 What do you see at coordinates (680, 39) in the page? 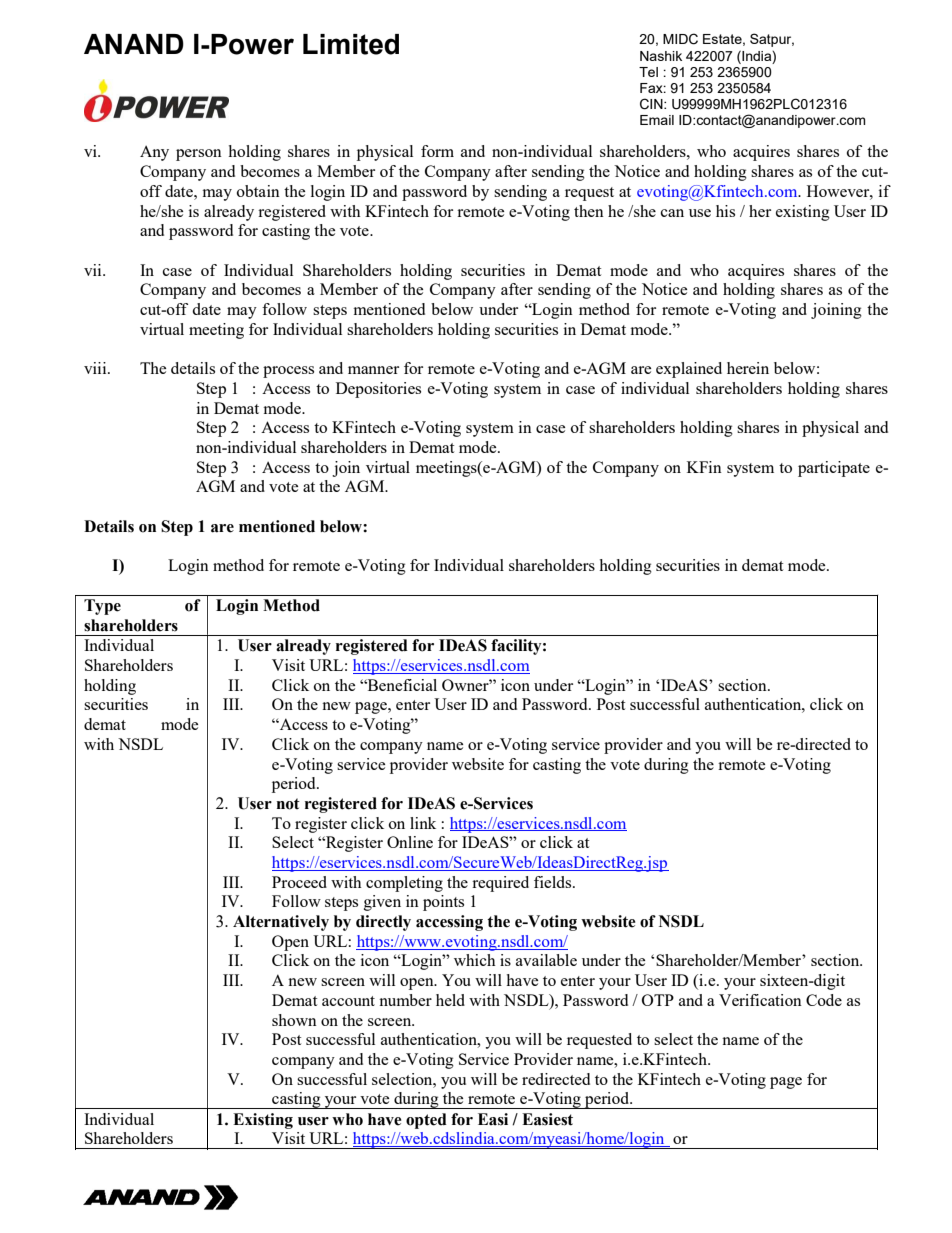
I see `MIDC` at bounding box center [680, 39].
